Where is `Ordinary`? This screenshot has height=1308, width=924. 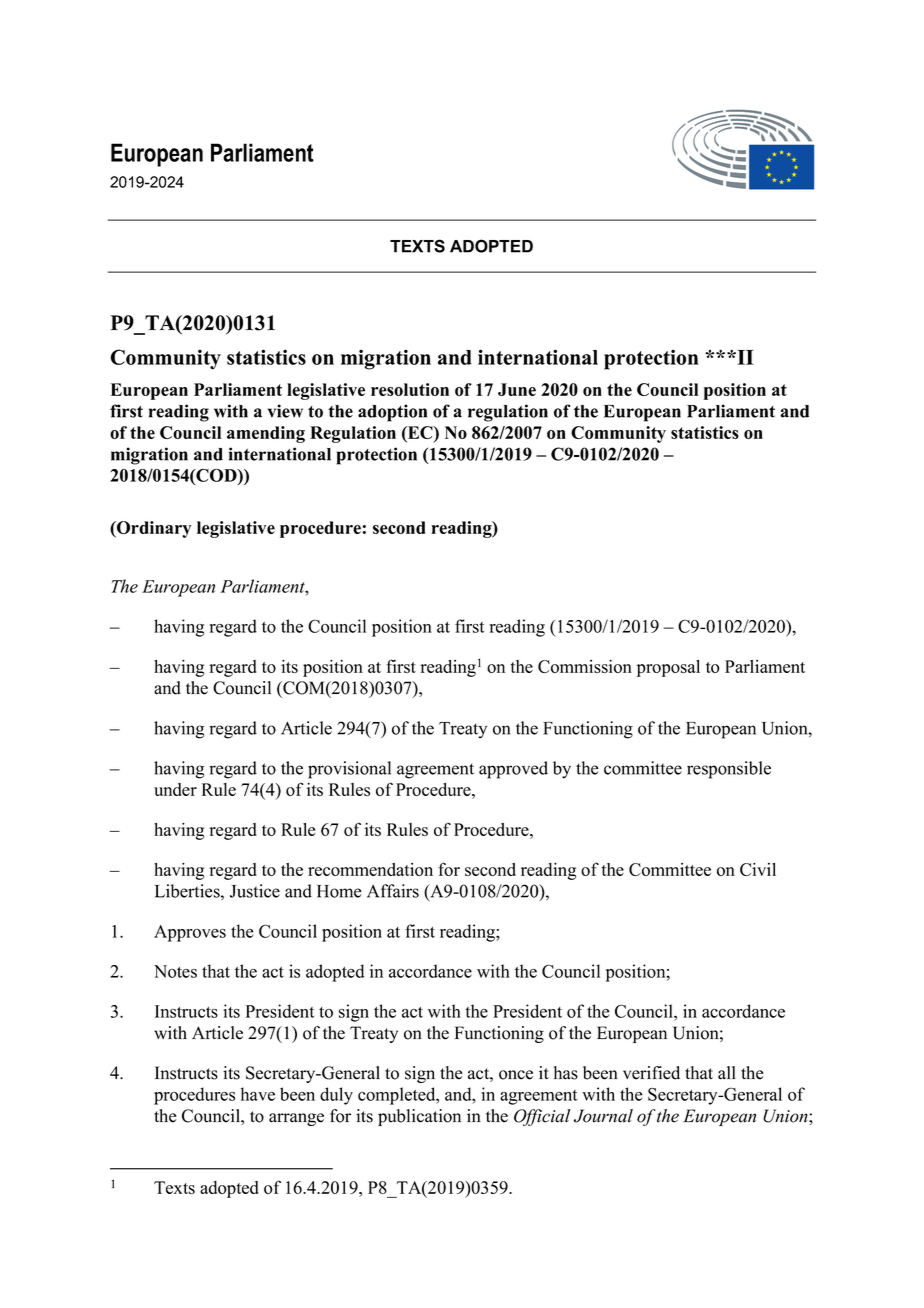 Ordinary is located at coordinates (153, 529).
